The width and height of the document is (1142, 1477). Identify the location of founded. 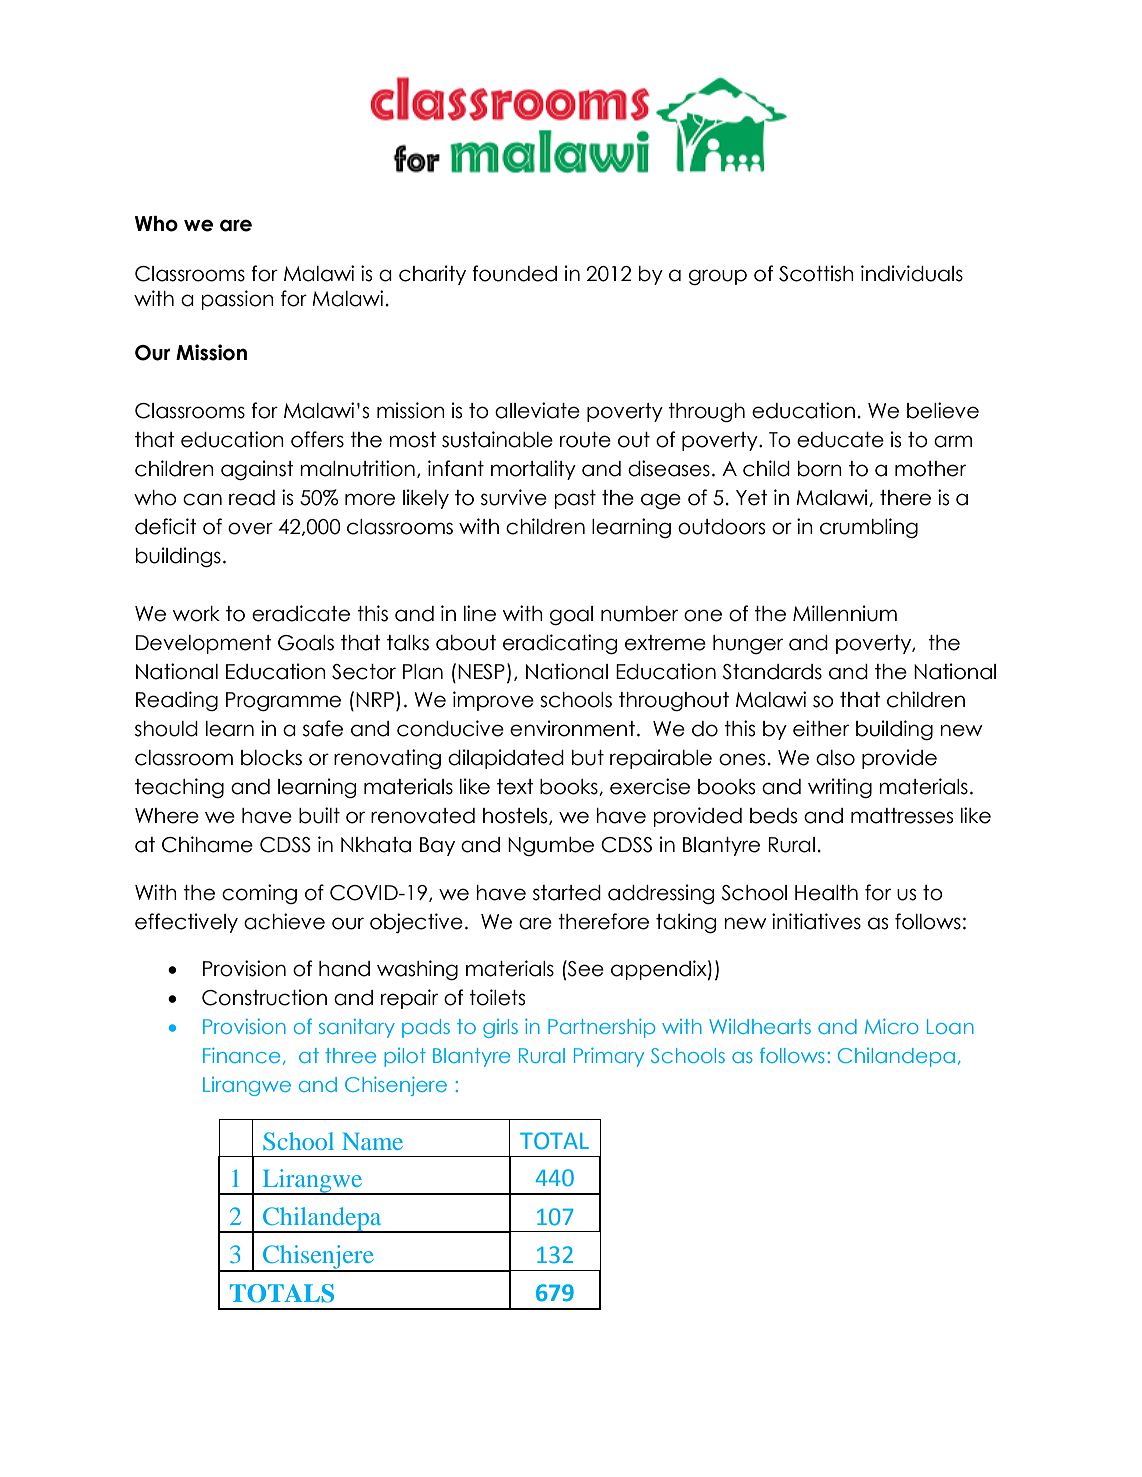
(514, 273).
